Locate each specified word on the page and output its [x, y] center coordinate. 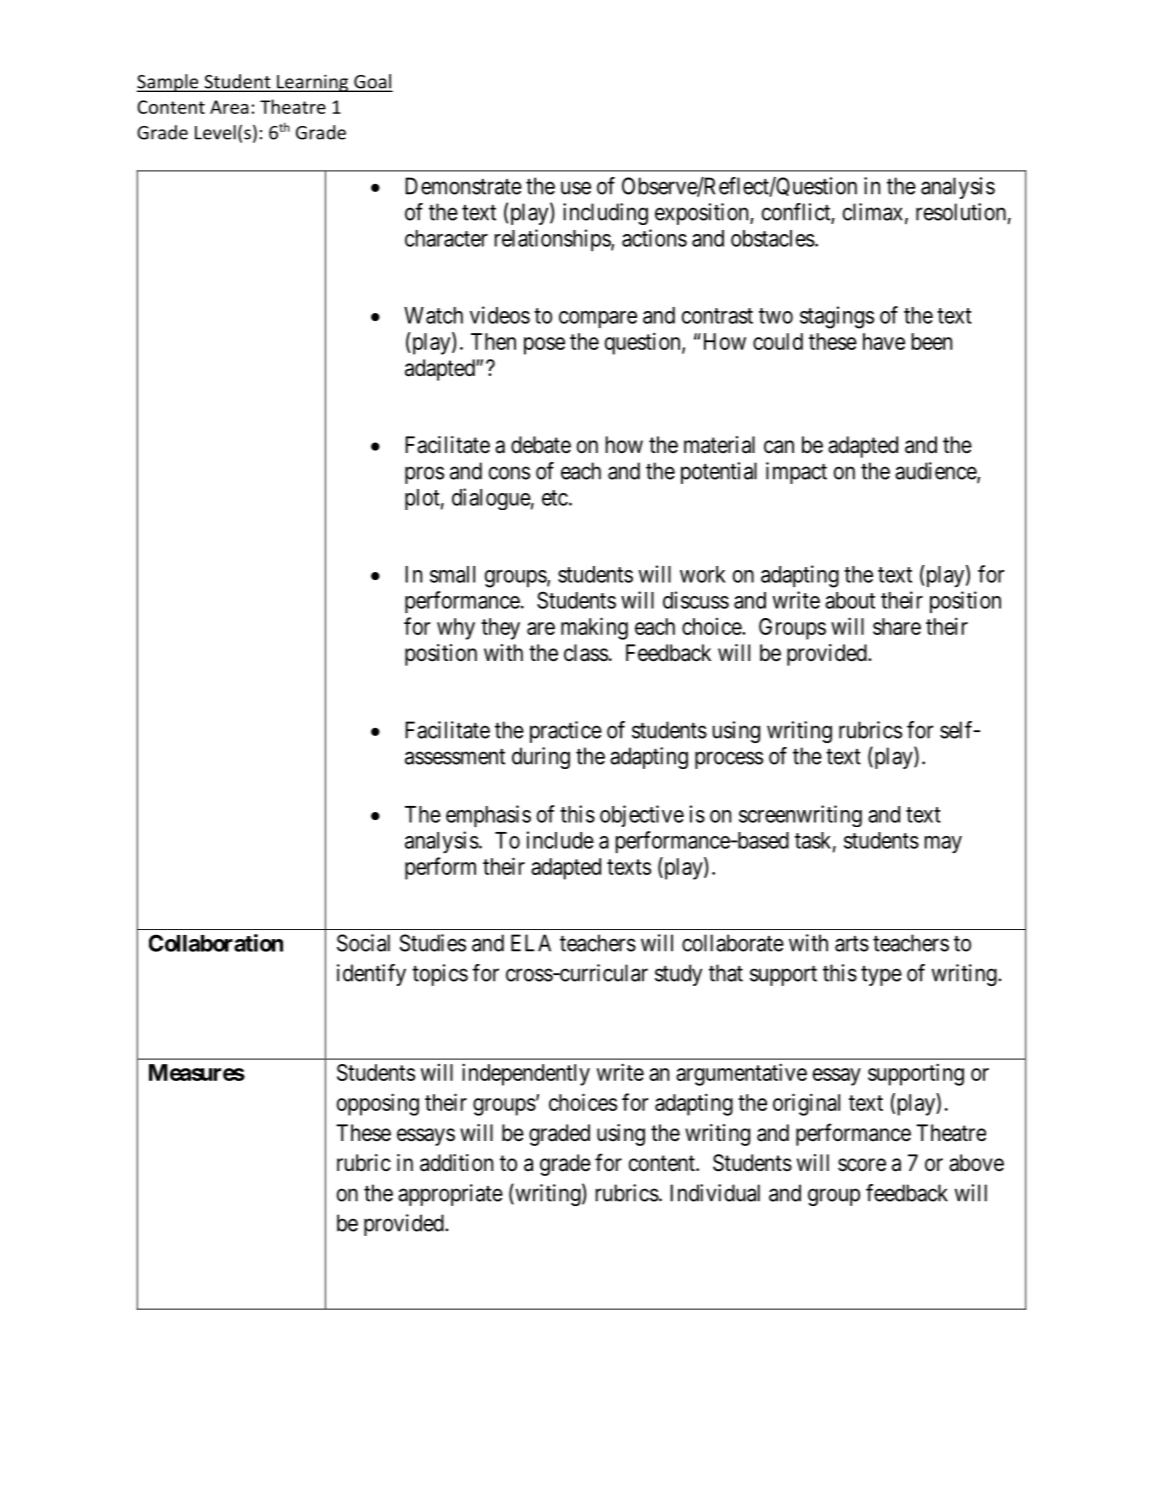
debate [541, 445]
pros [424, 475]
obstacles [773, 238]
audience [936, 472]
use [576, 188]
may [943, 845]
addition [456, 1163]
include [560, 840]
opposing [378, 1104]
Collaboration [216, 943]
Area [229, 107]
